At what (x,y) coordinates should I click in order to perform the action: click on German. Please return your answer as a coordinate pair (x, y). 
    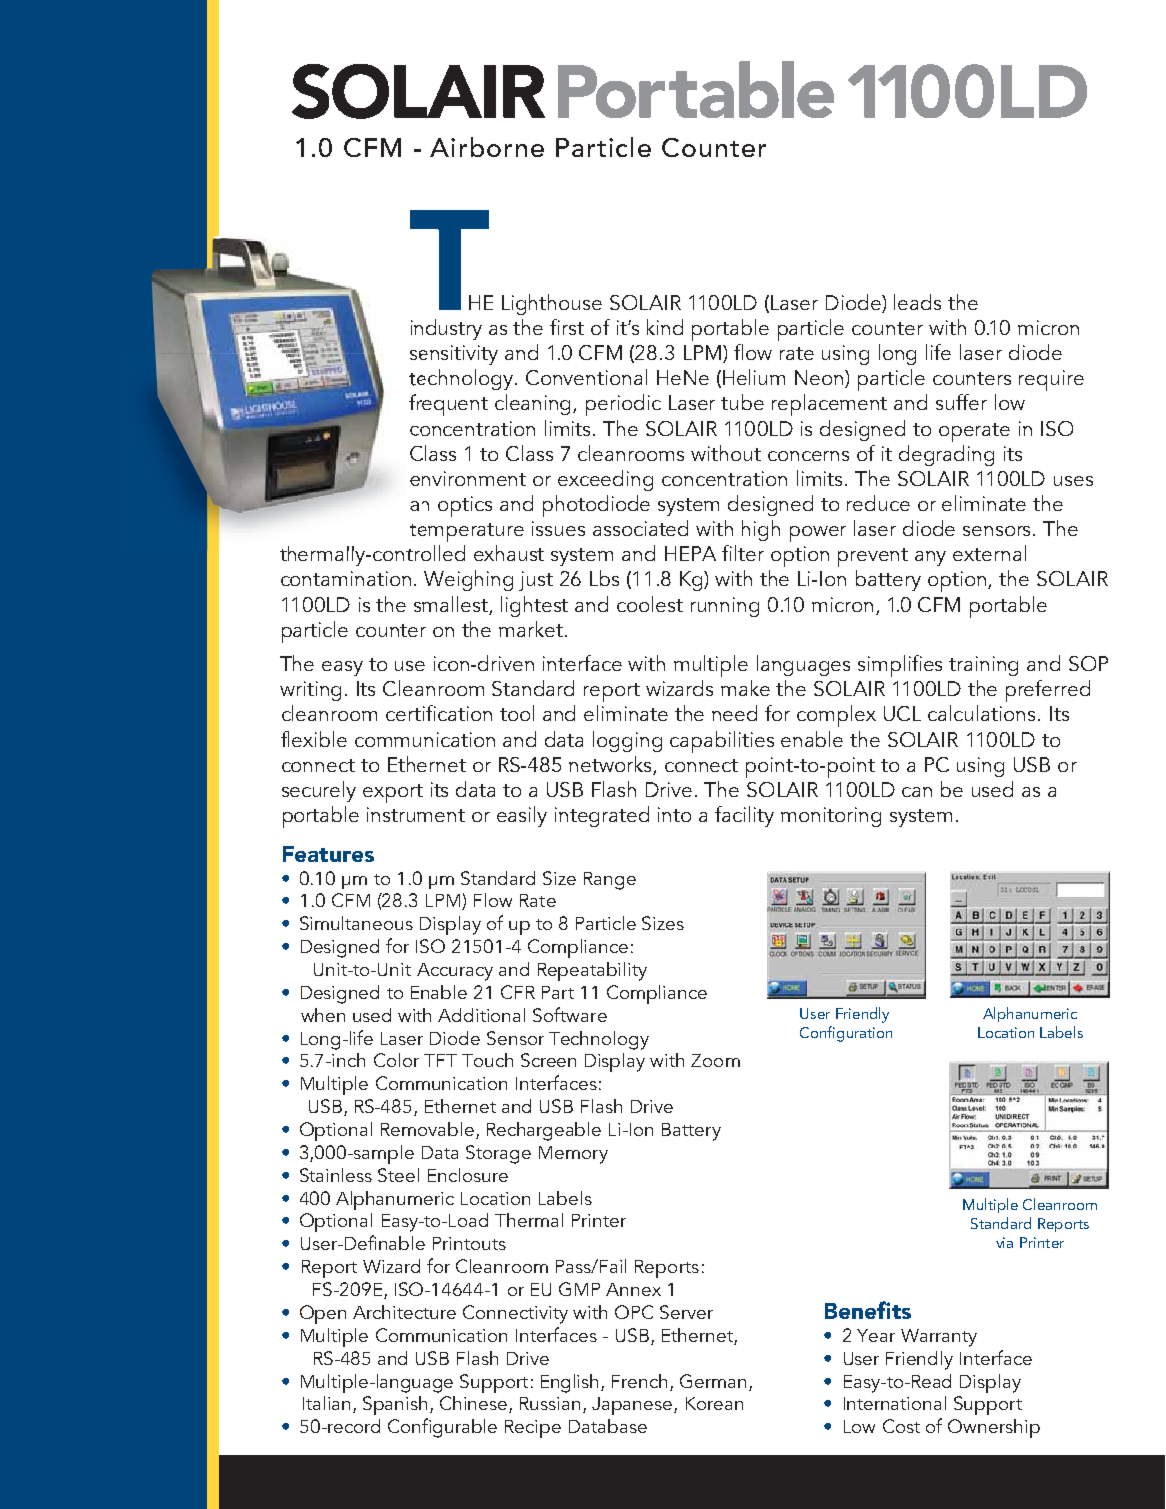
    Looking at the image, I should click on (713, 1381).
